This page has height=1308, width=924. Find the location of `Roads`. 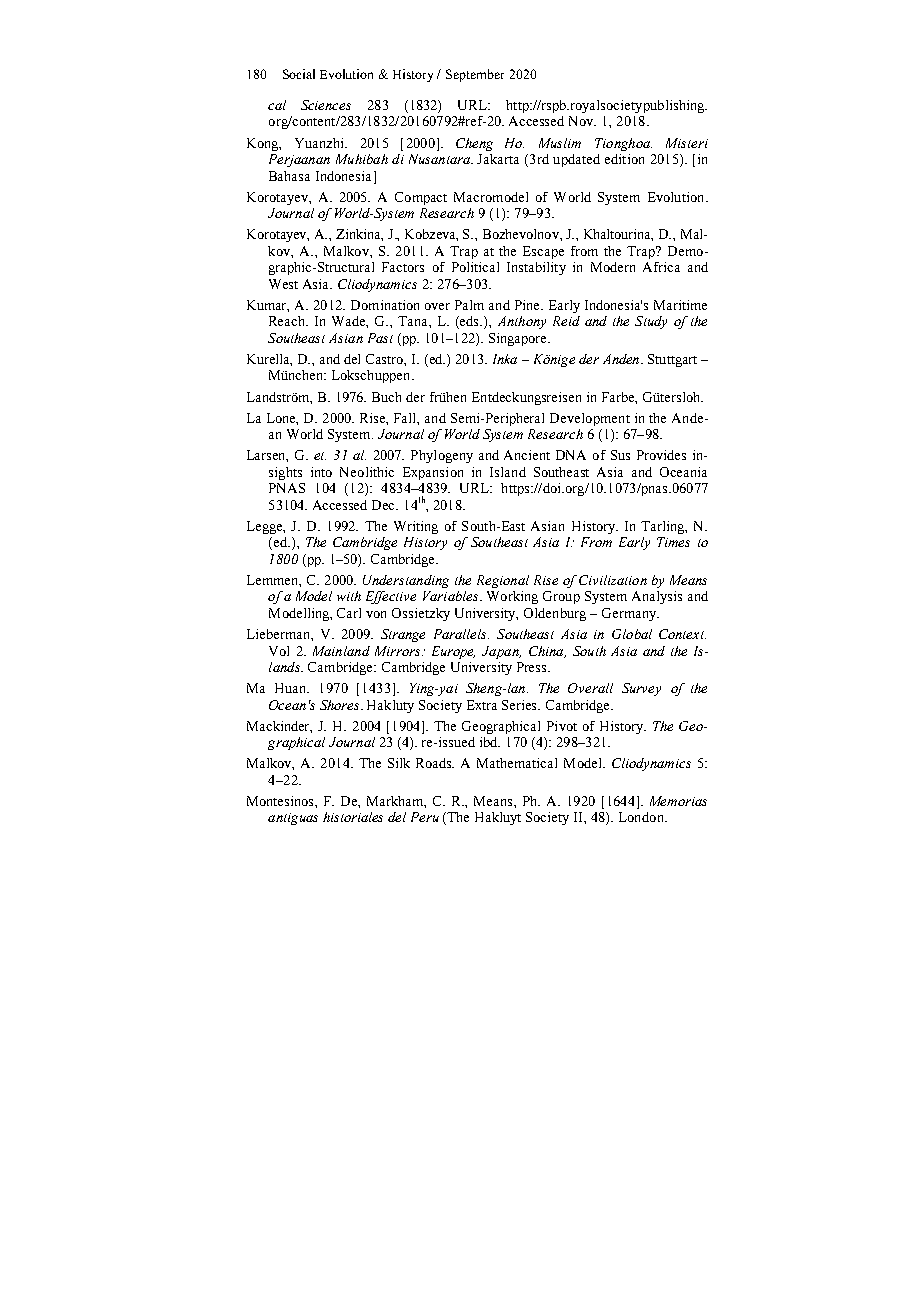

Roads is located at coordinates (435, 763).
